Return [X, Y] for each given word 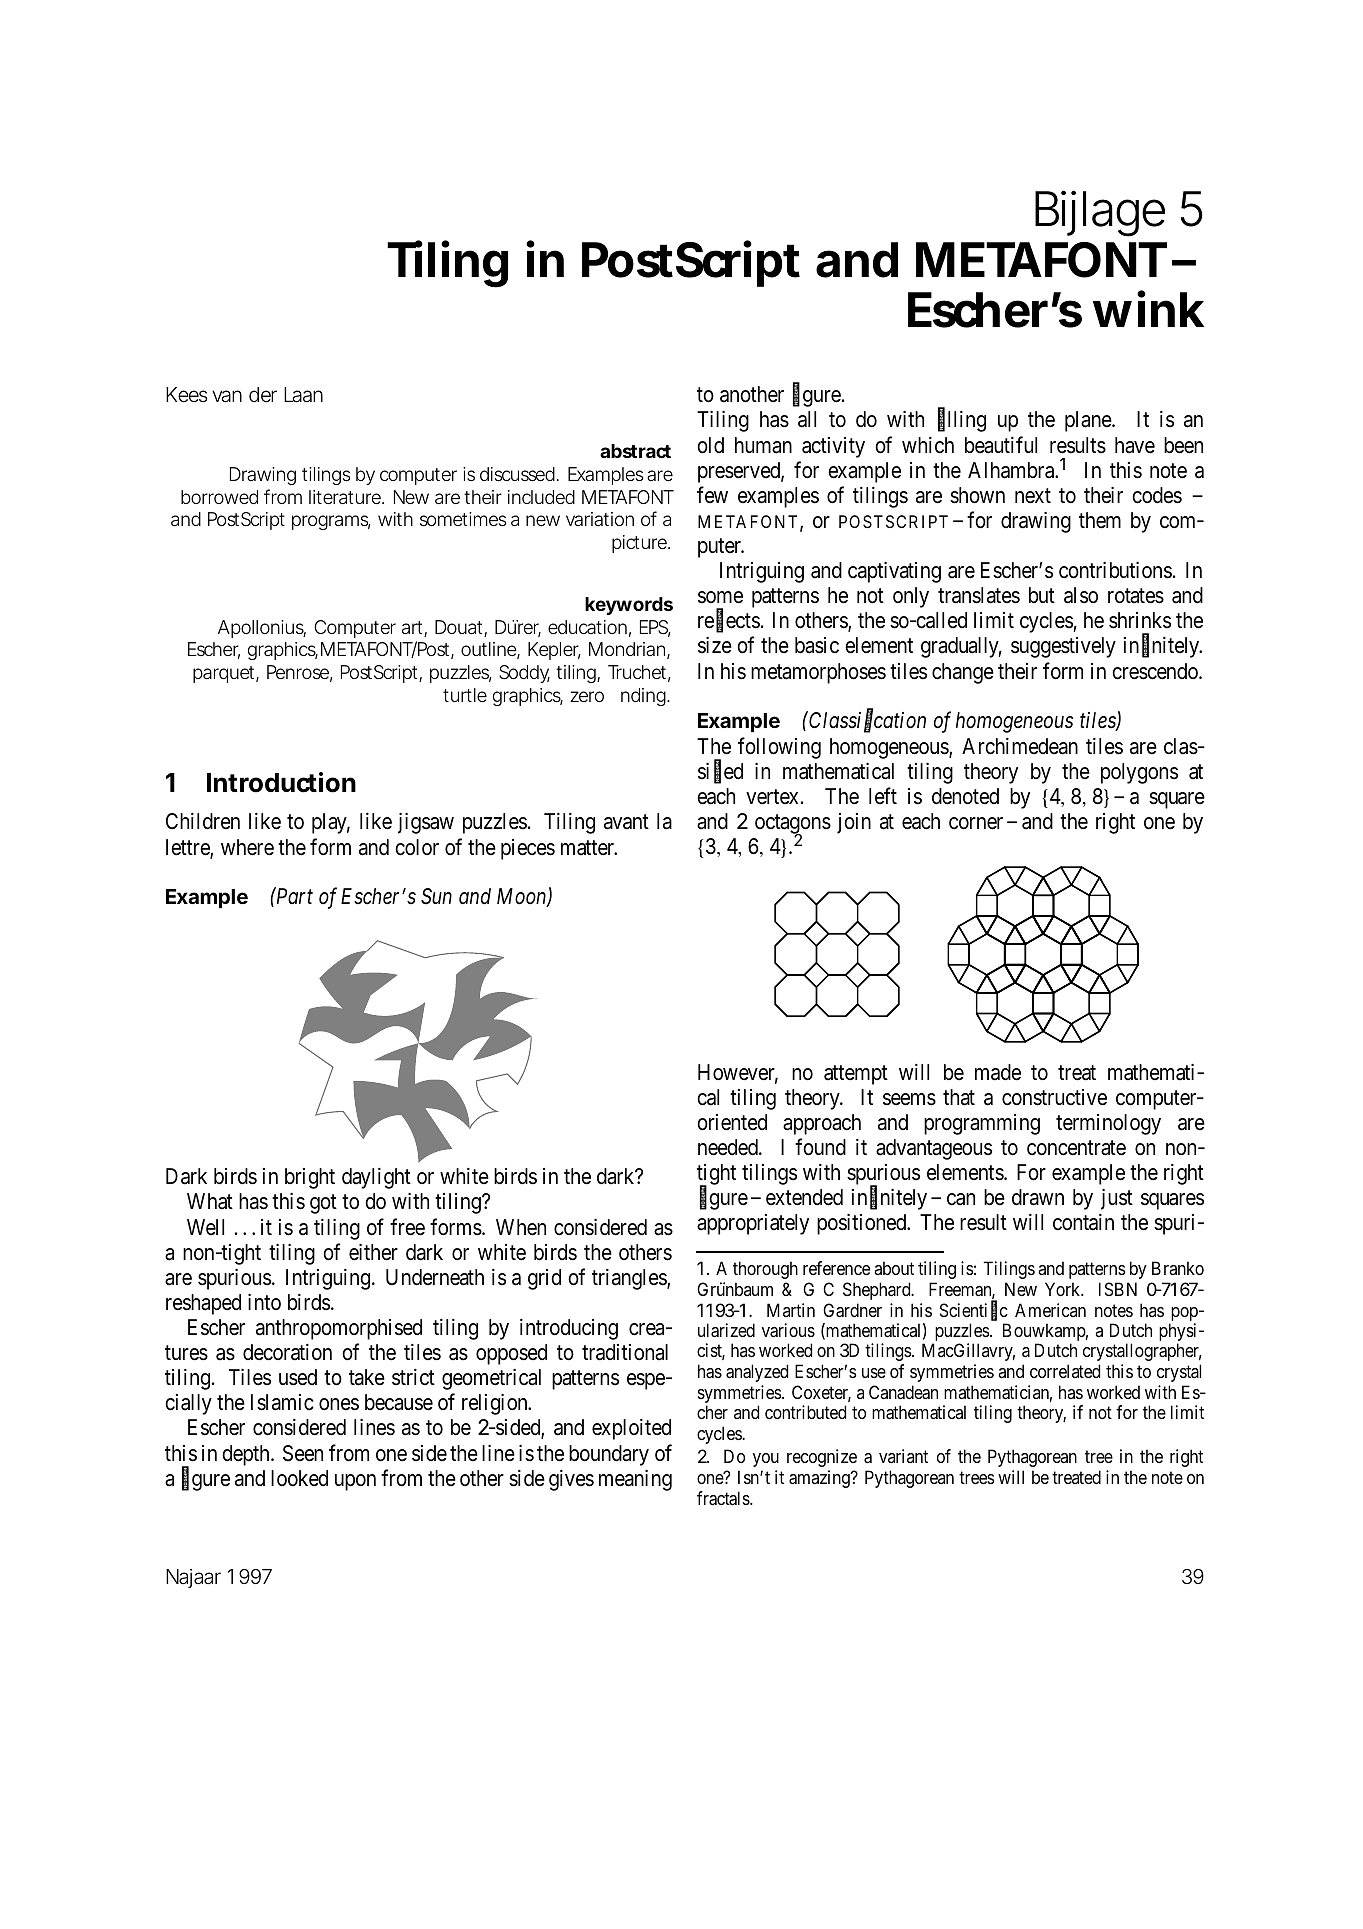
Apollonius [262, 629]
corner [976, 823]
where [247, 847]
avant [626, 822]
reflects [729, 622]
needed [729, 1147]
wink [1148, 309]
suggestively [1063, 647]
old [710, 445]
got [323, 1204]
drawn [1038, 1197]
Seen [303, 1453]
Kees [186, 394]
